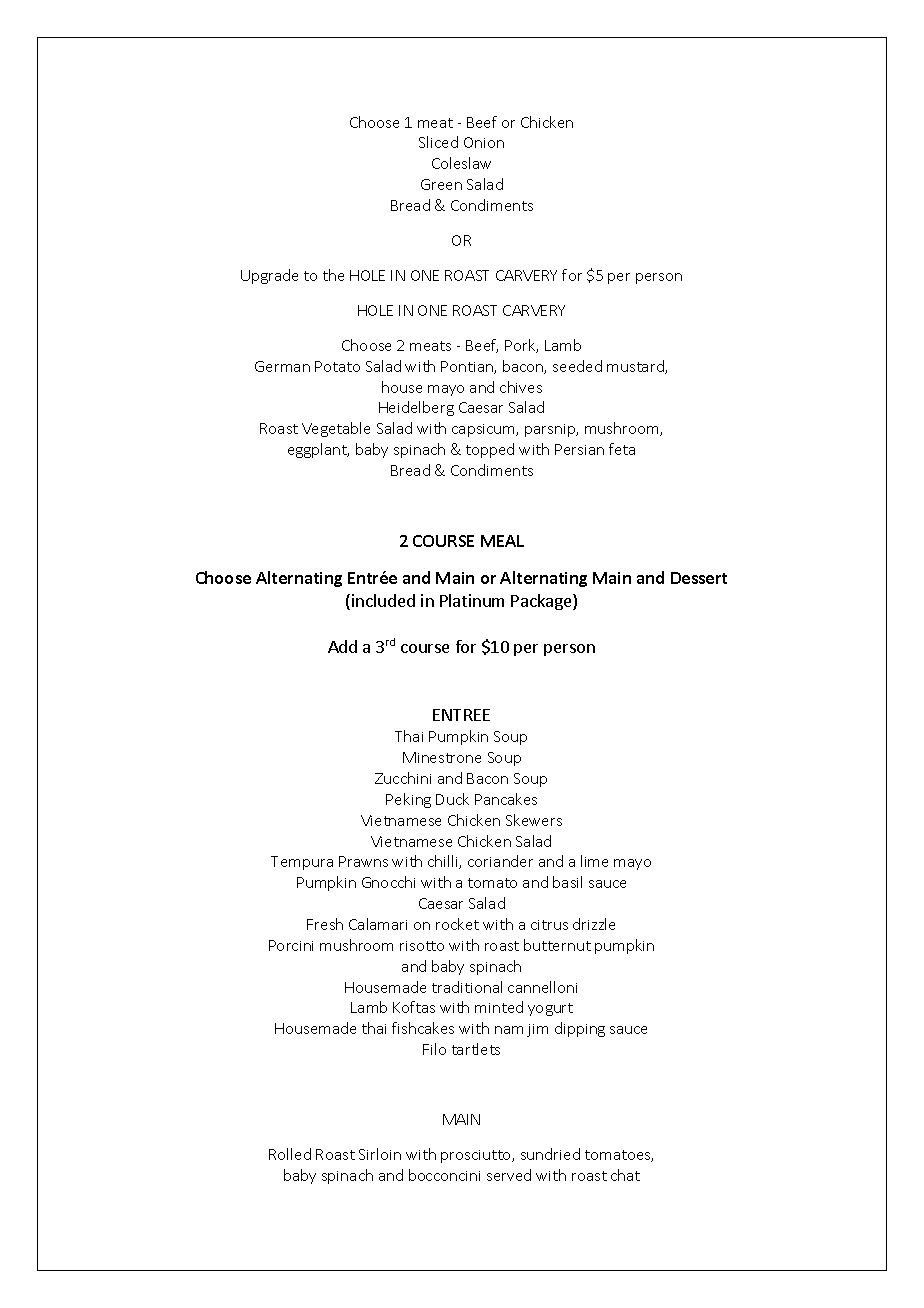  What do you see at coordinates (422, 946) in the screenshot?
I see `risotto` at bounding box center [422, 946].
